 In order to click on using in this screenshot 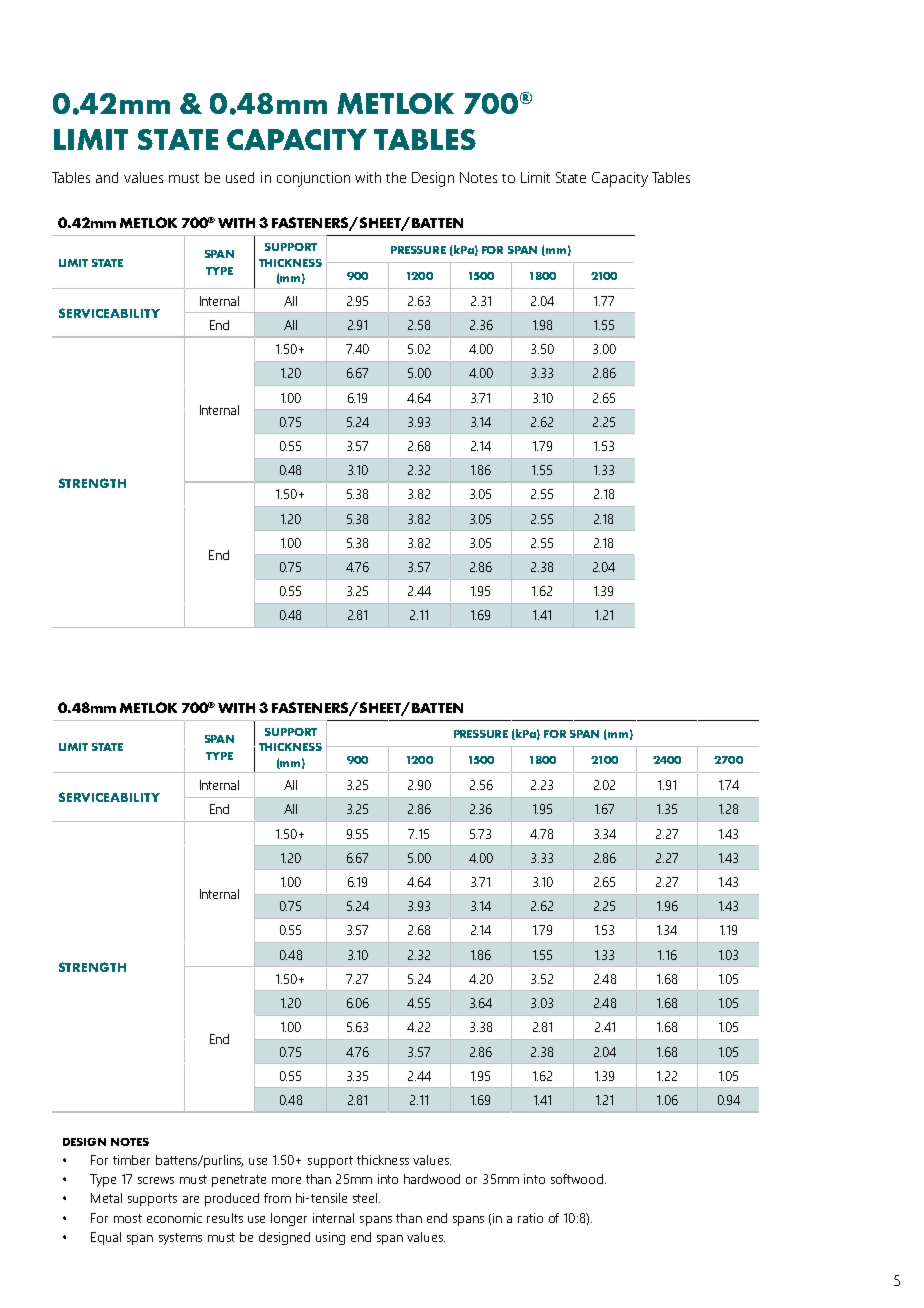, I will do `click(330, 1238)`.
